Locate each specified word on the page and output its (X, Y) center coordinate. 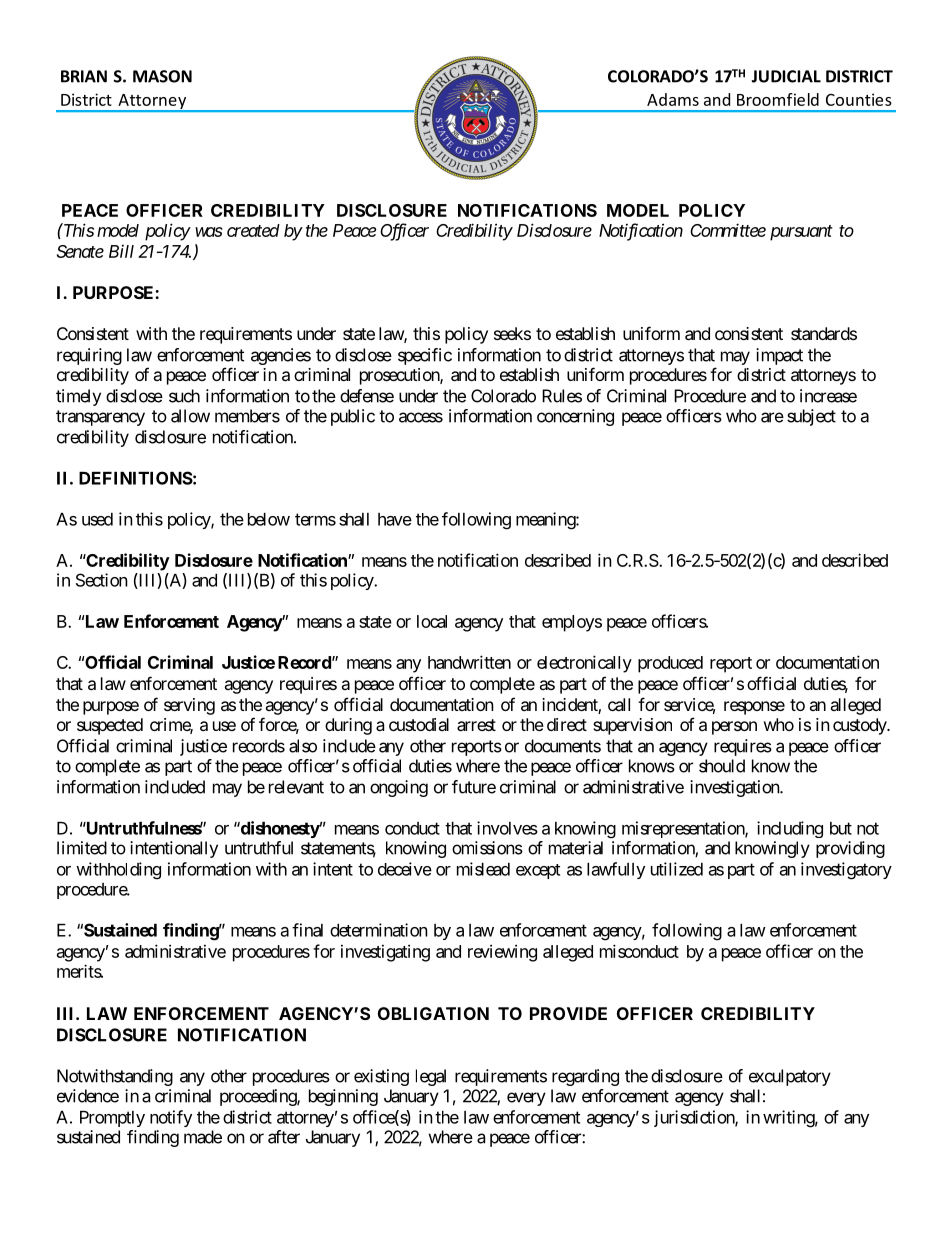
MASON (162, 76)
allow (190, 416)
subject (811, 417)
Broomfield (778, 99)
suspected (110, 726)
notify (171, 1118)
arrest (476, 725)
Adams (673, 99)
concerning (575, 417)
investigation (735, 788)
